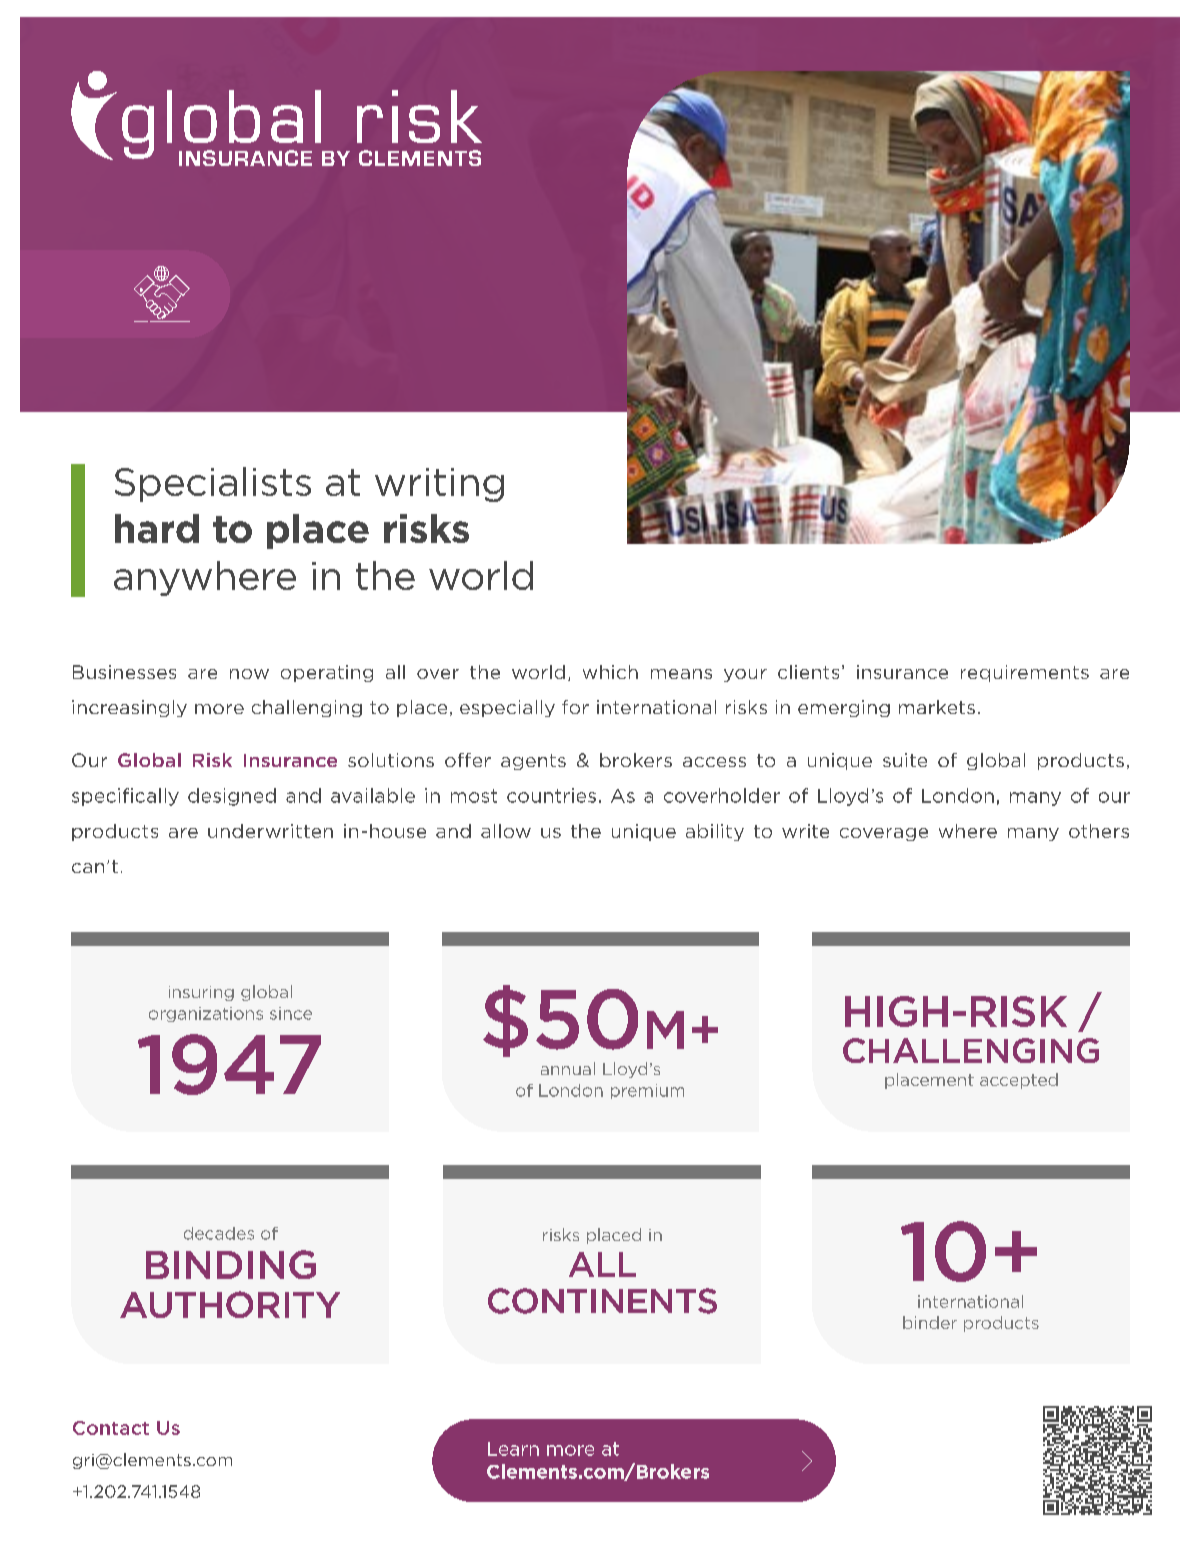 Image resolution: width=1201 pixels, height=1554 pixels. I want to click on writing, so click(439, 485).
